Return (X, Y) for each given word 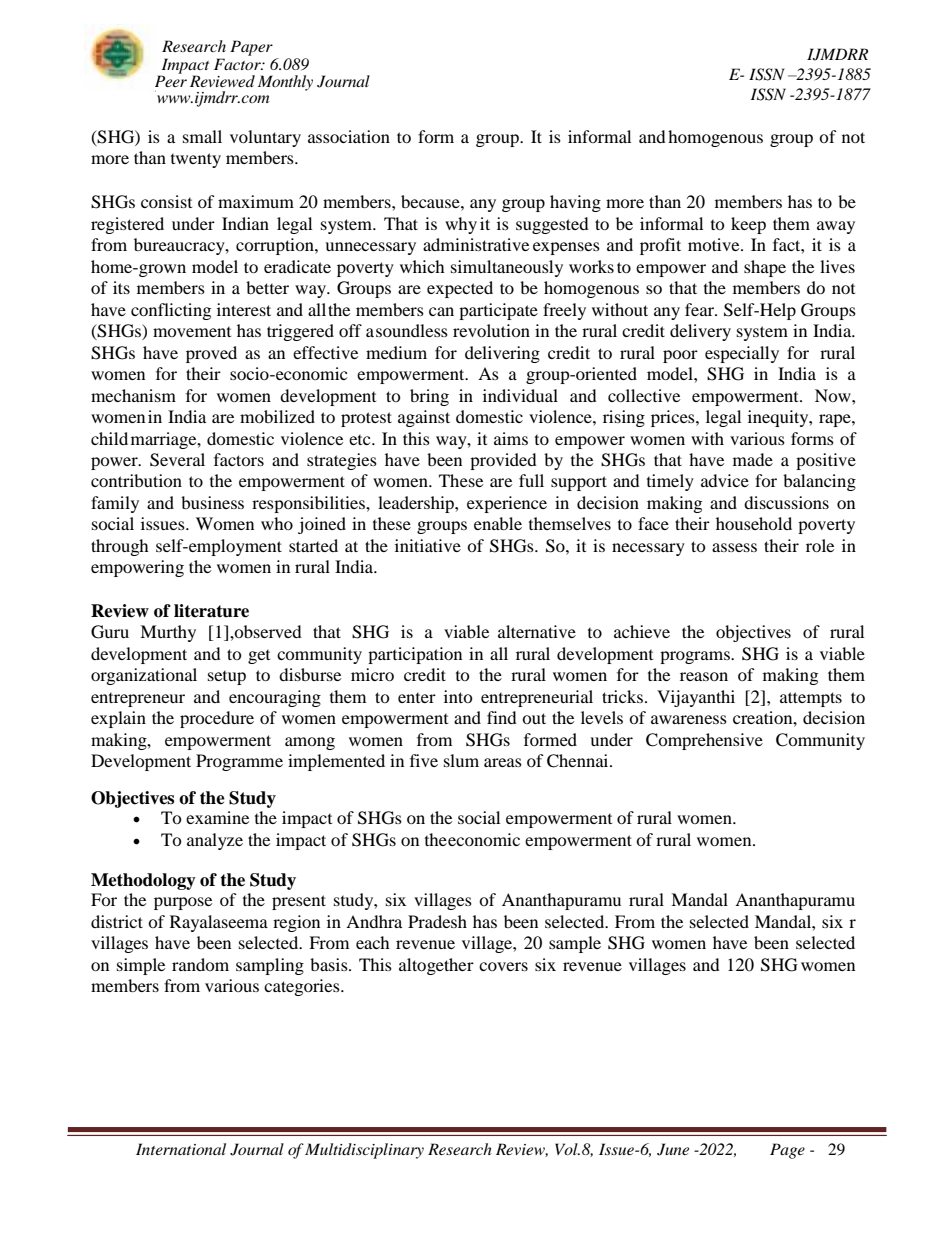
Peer (171, 80)
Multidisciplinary (364, 1151)
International (181, 1149)
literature (211, 611)
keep (748, 225)
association (349, 136)
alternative (537, 631)
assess (734, 547)
